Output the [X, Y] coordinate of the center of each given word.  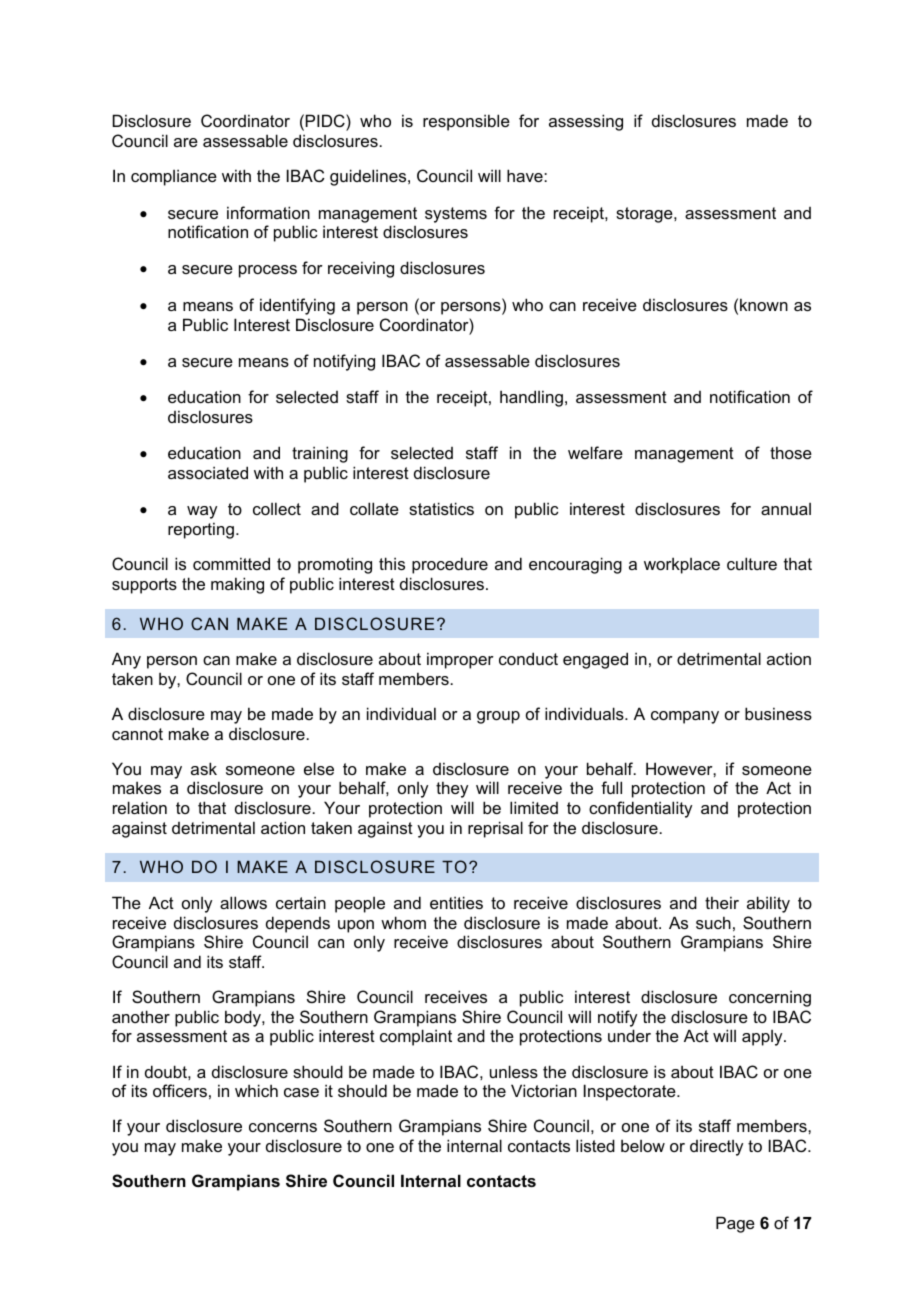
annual [786, 509]
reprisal [495, 829]
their [722, 902]
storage [645, 215]
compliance [174, 177]
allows [243, 902]
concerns [283, 1127]
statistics [441, 508]
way [202, 512]
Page [735, 1224]
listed [595, 1145]
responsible [466, 122]
